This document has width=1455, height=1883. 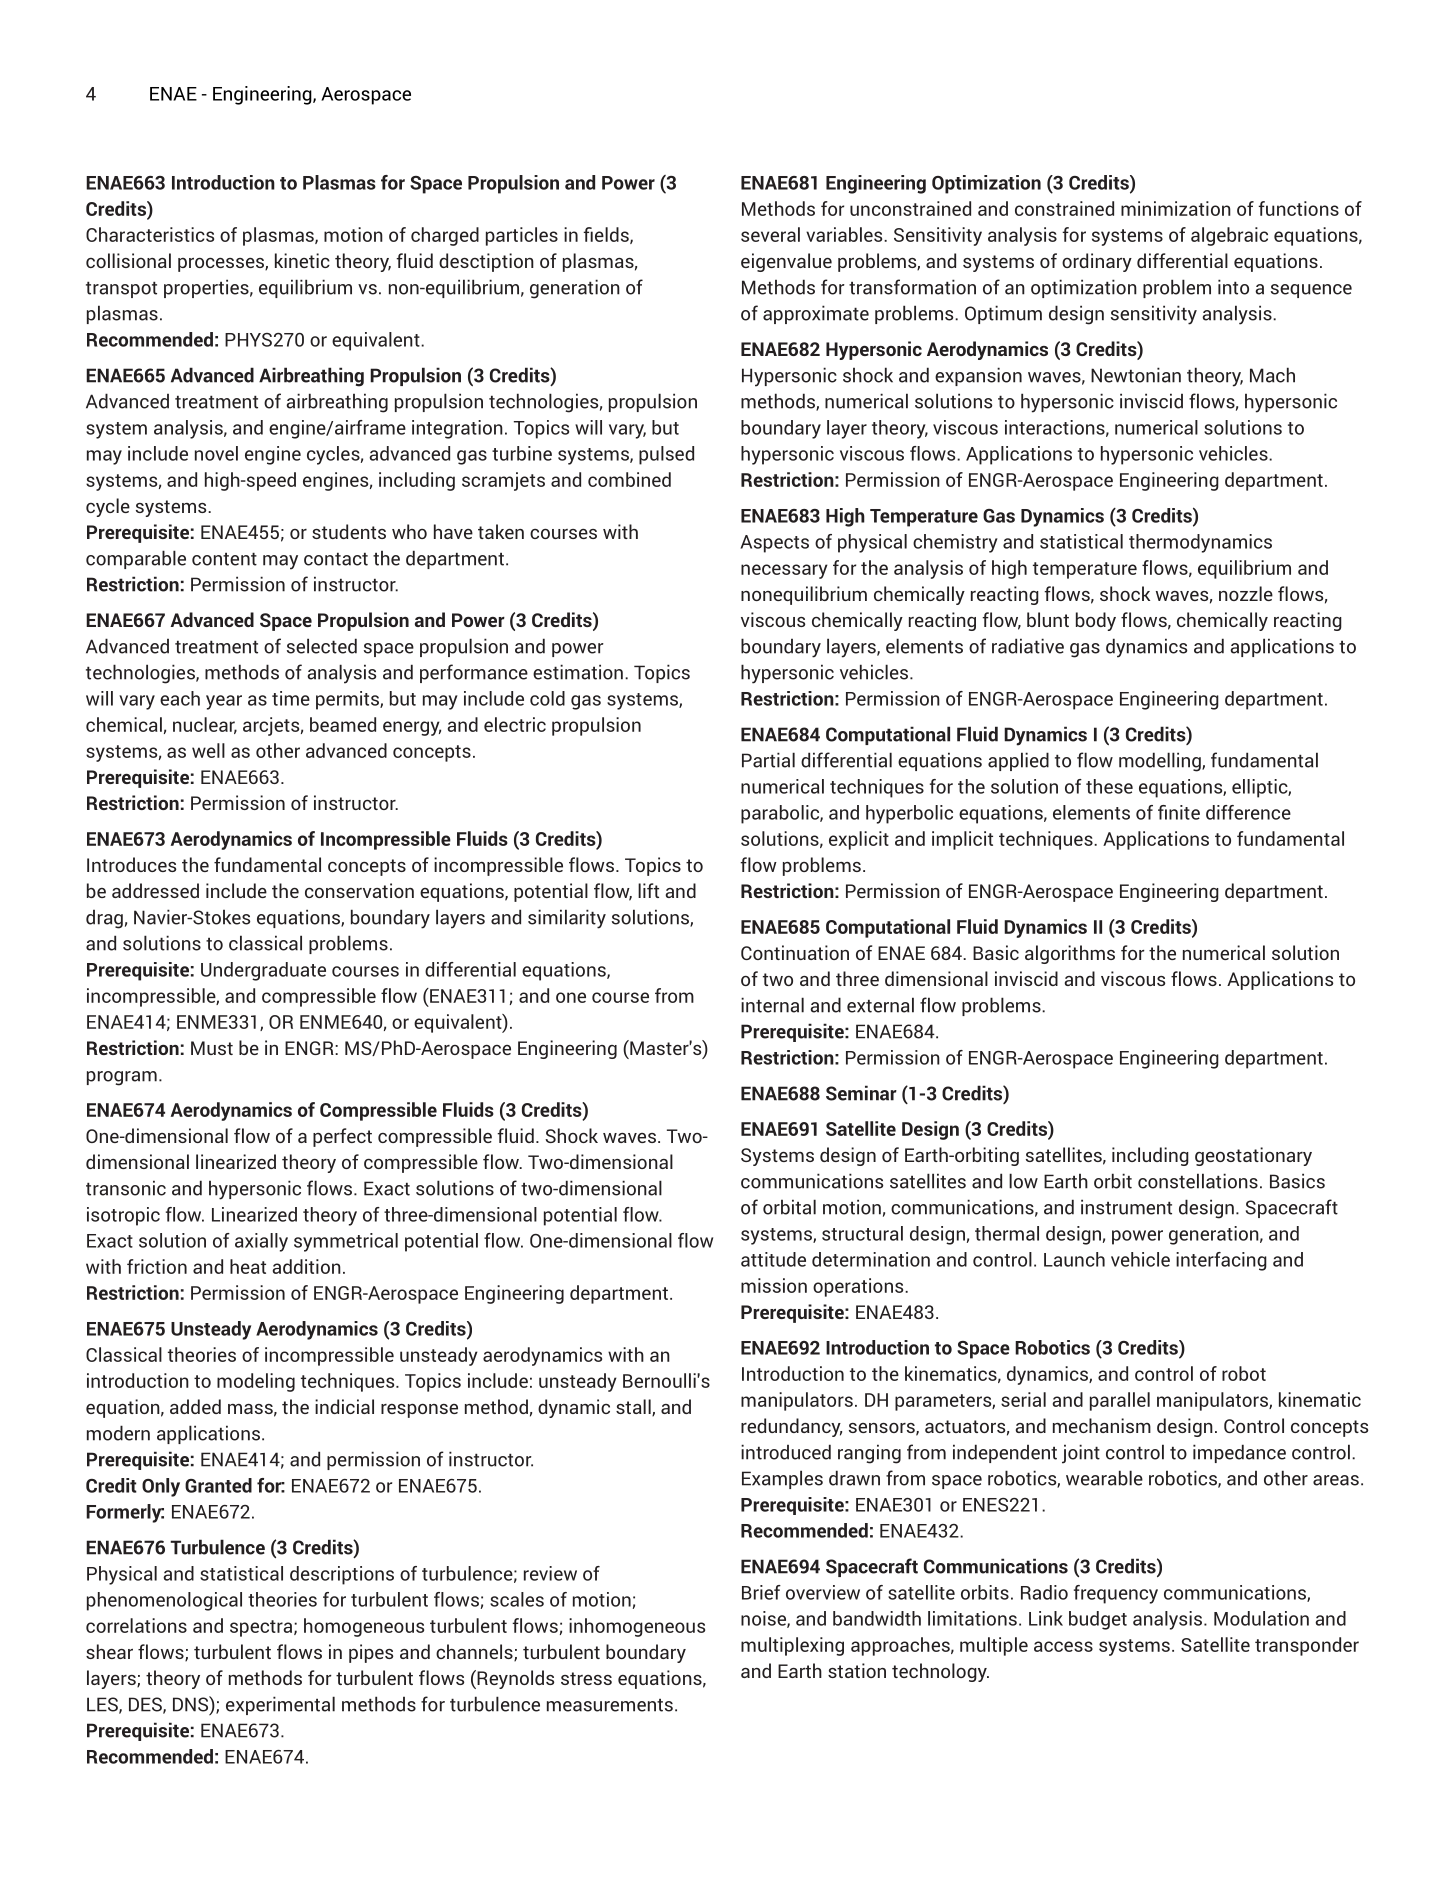 What do you see at coordinates (222, 265) in the document?
I see `processes` at bounding box center [222, 265].
